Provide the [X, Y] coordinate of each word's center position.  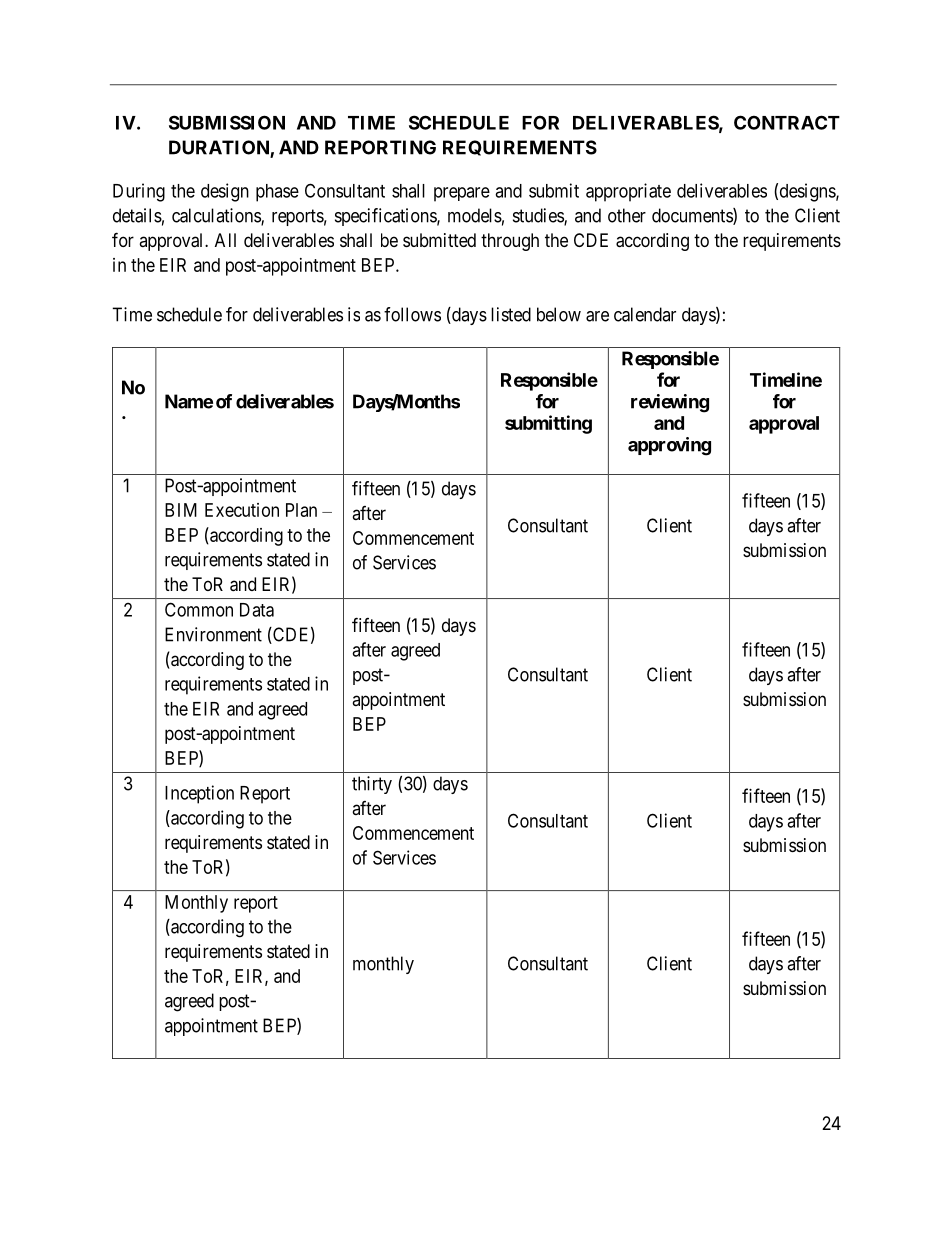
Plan [301, 510]
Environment [213, 634]
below [559, 314]
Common [199, 609]
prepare [462, 194]
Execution [242, 510]
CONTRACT [787, 122]
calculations [217, 216]
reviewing [670, 403]
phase [277, 193]
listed [511, 314]
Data [257, 610]
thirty [372, 785]
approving [669, 446]
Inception [199, 794]
